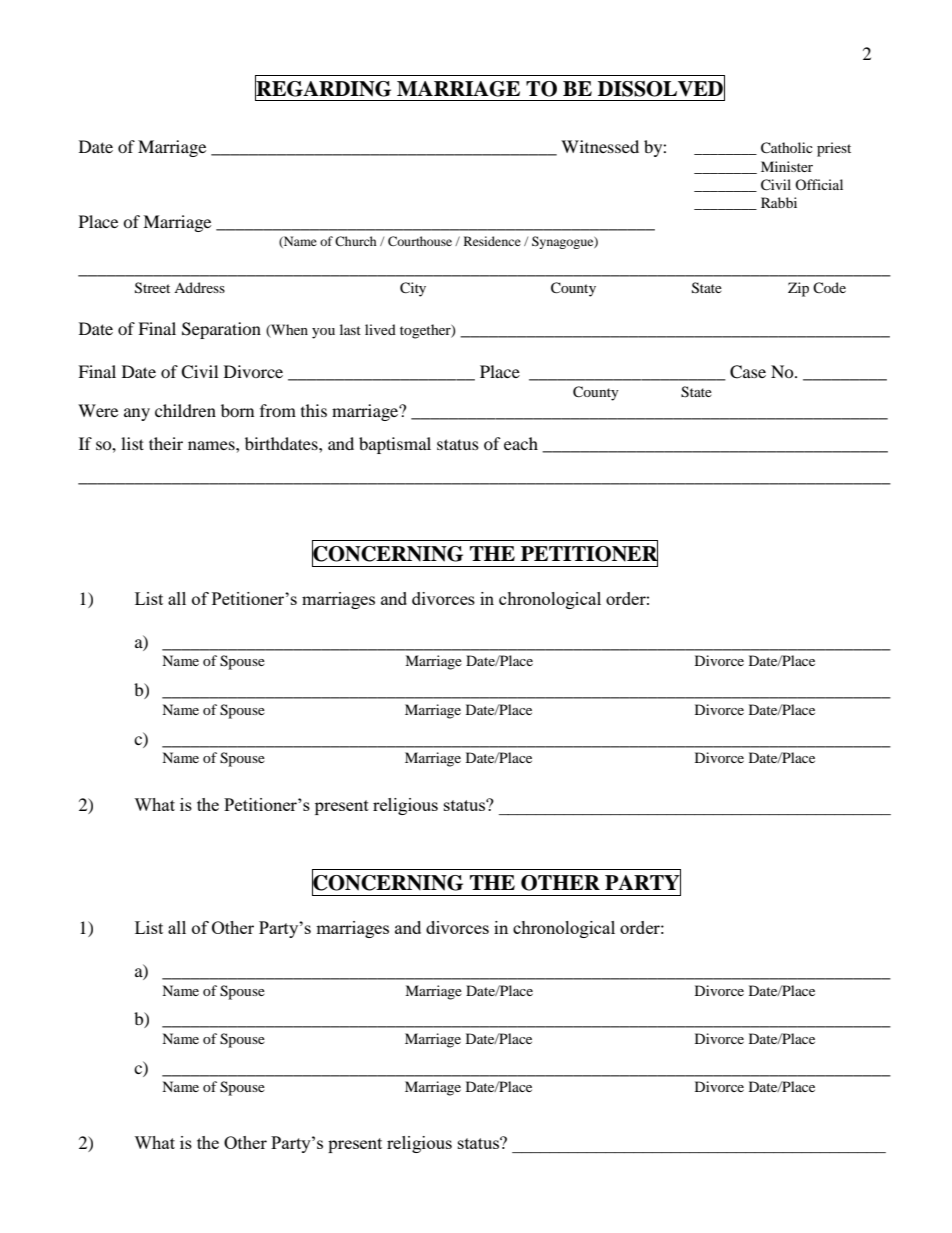 This screenshot has width=952, height=1233. Describe the element at coordinates (199, 287) in the screenshot. I see `Address` at that location.
